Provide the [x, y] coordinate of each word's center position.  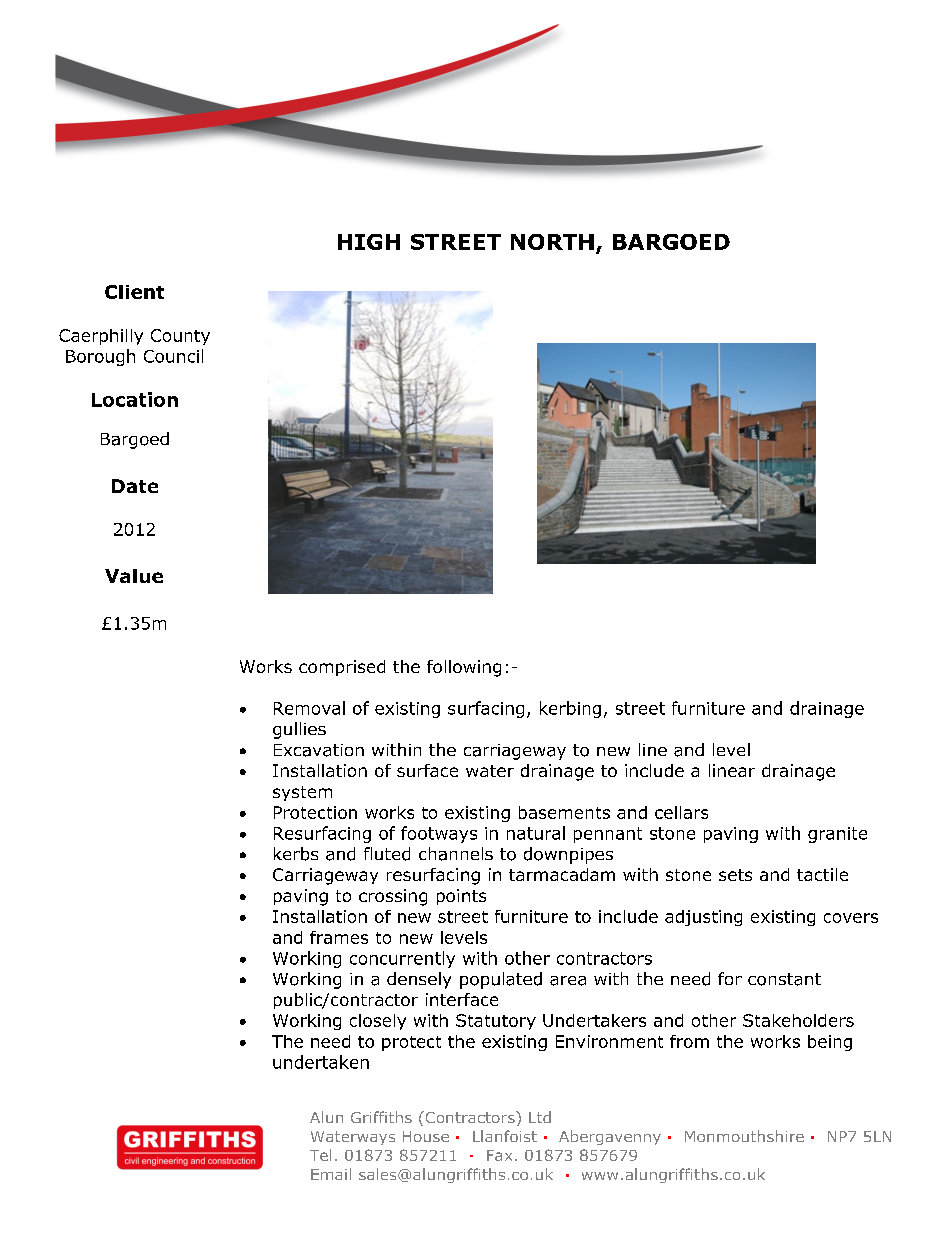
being [830, 1043]
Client [134, 292]
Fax [499, 1155]
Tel [320, 1155]
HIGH [369, 242]
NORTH [552, 242]
